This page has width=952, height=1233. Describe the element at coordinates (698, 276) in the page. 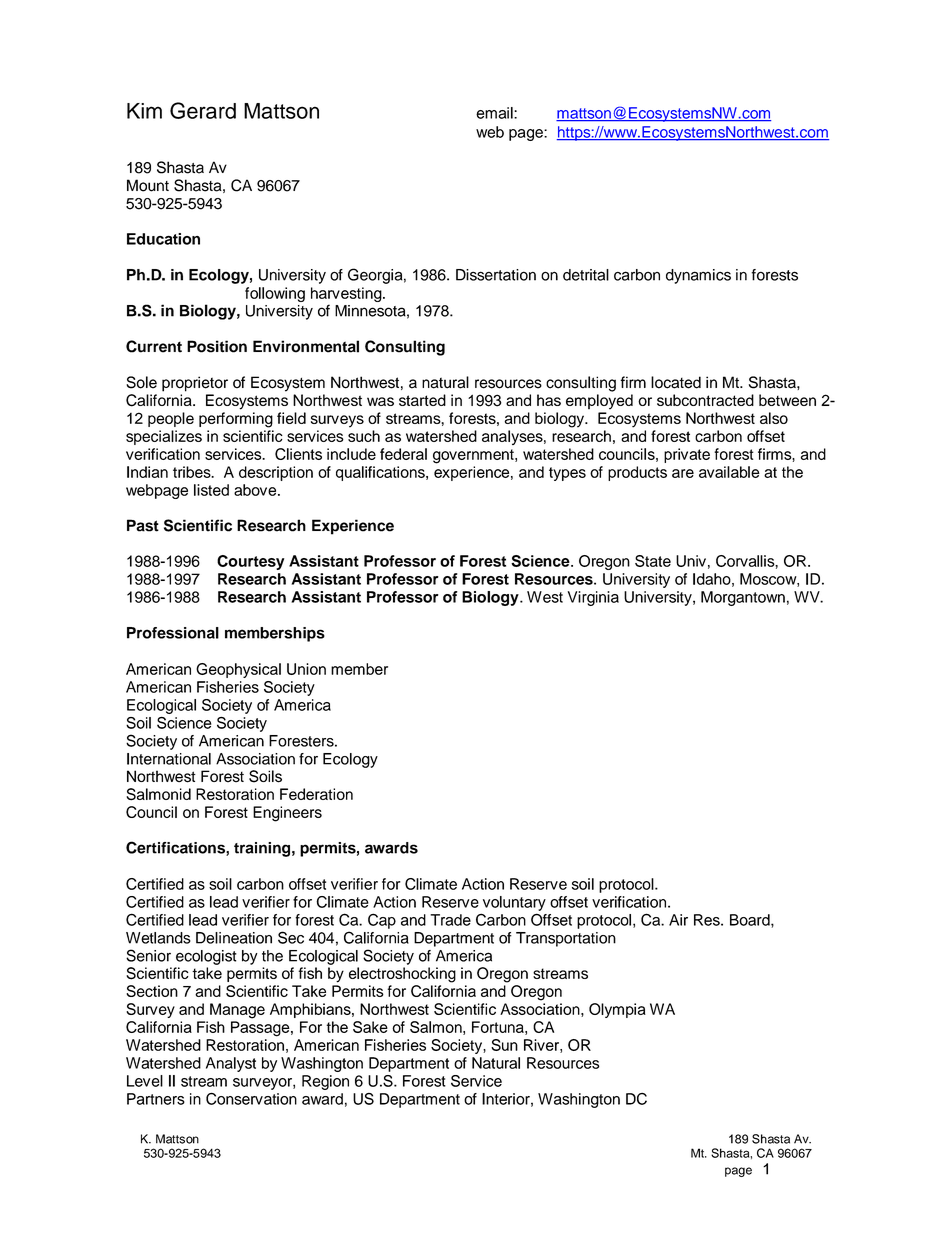

I see `dynamics` at that location.
